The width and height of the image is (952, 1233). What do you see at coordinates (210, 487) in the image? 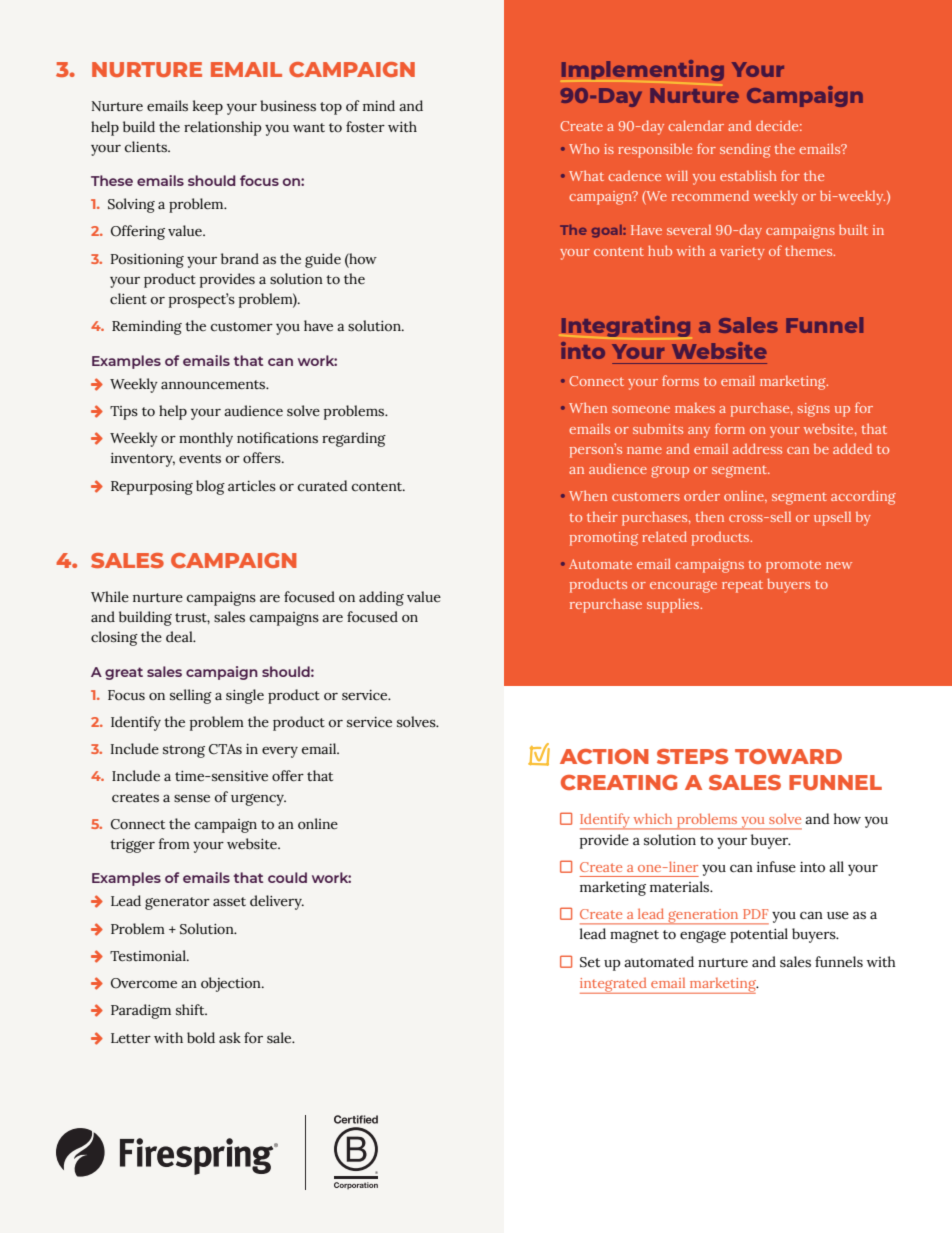
I see `blog` at bounding box center [210, 487].
